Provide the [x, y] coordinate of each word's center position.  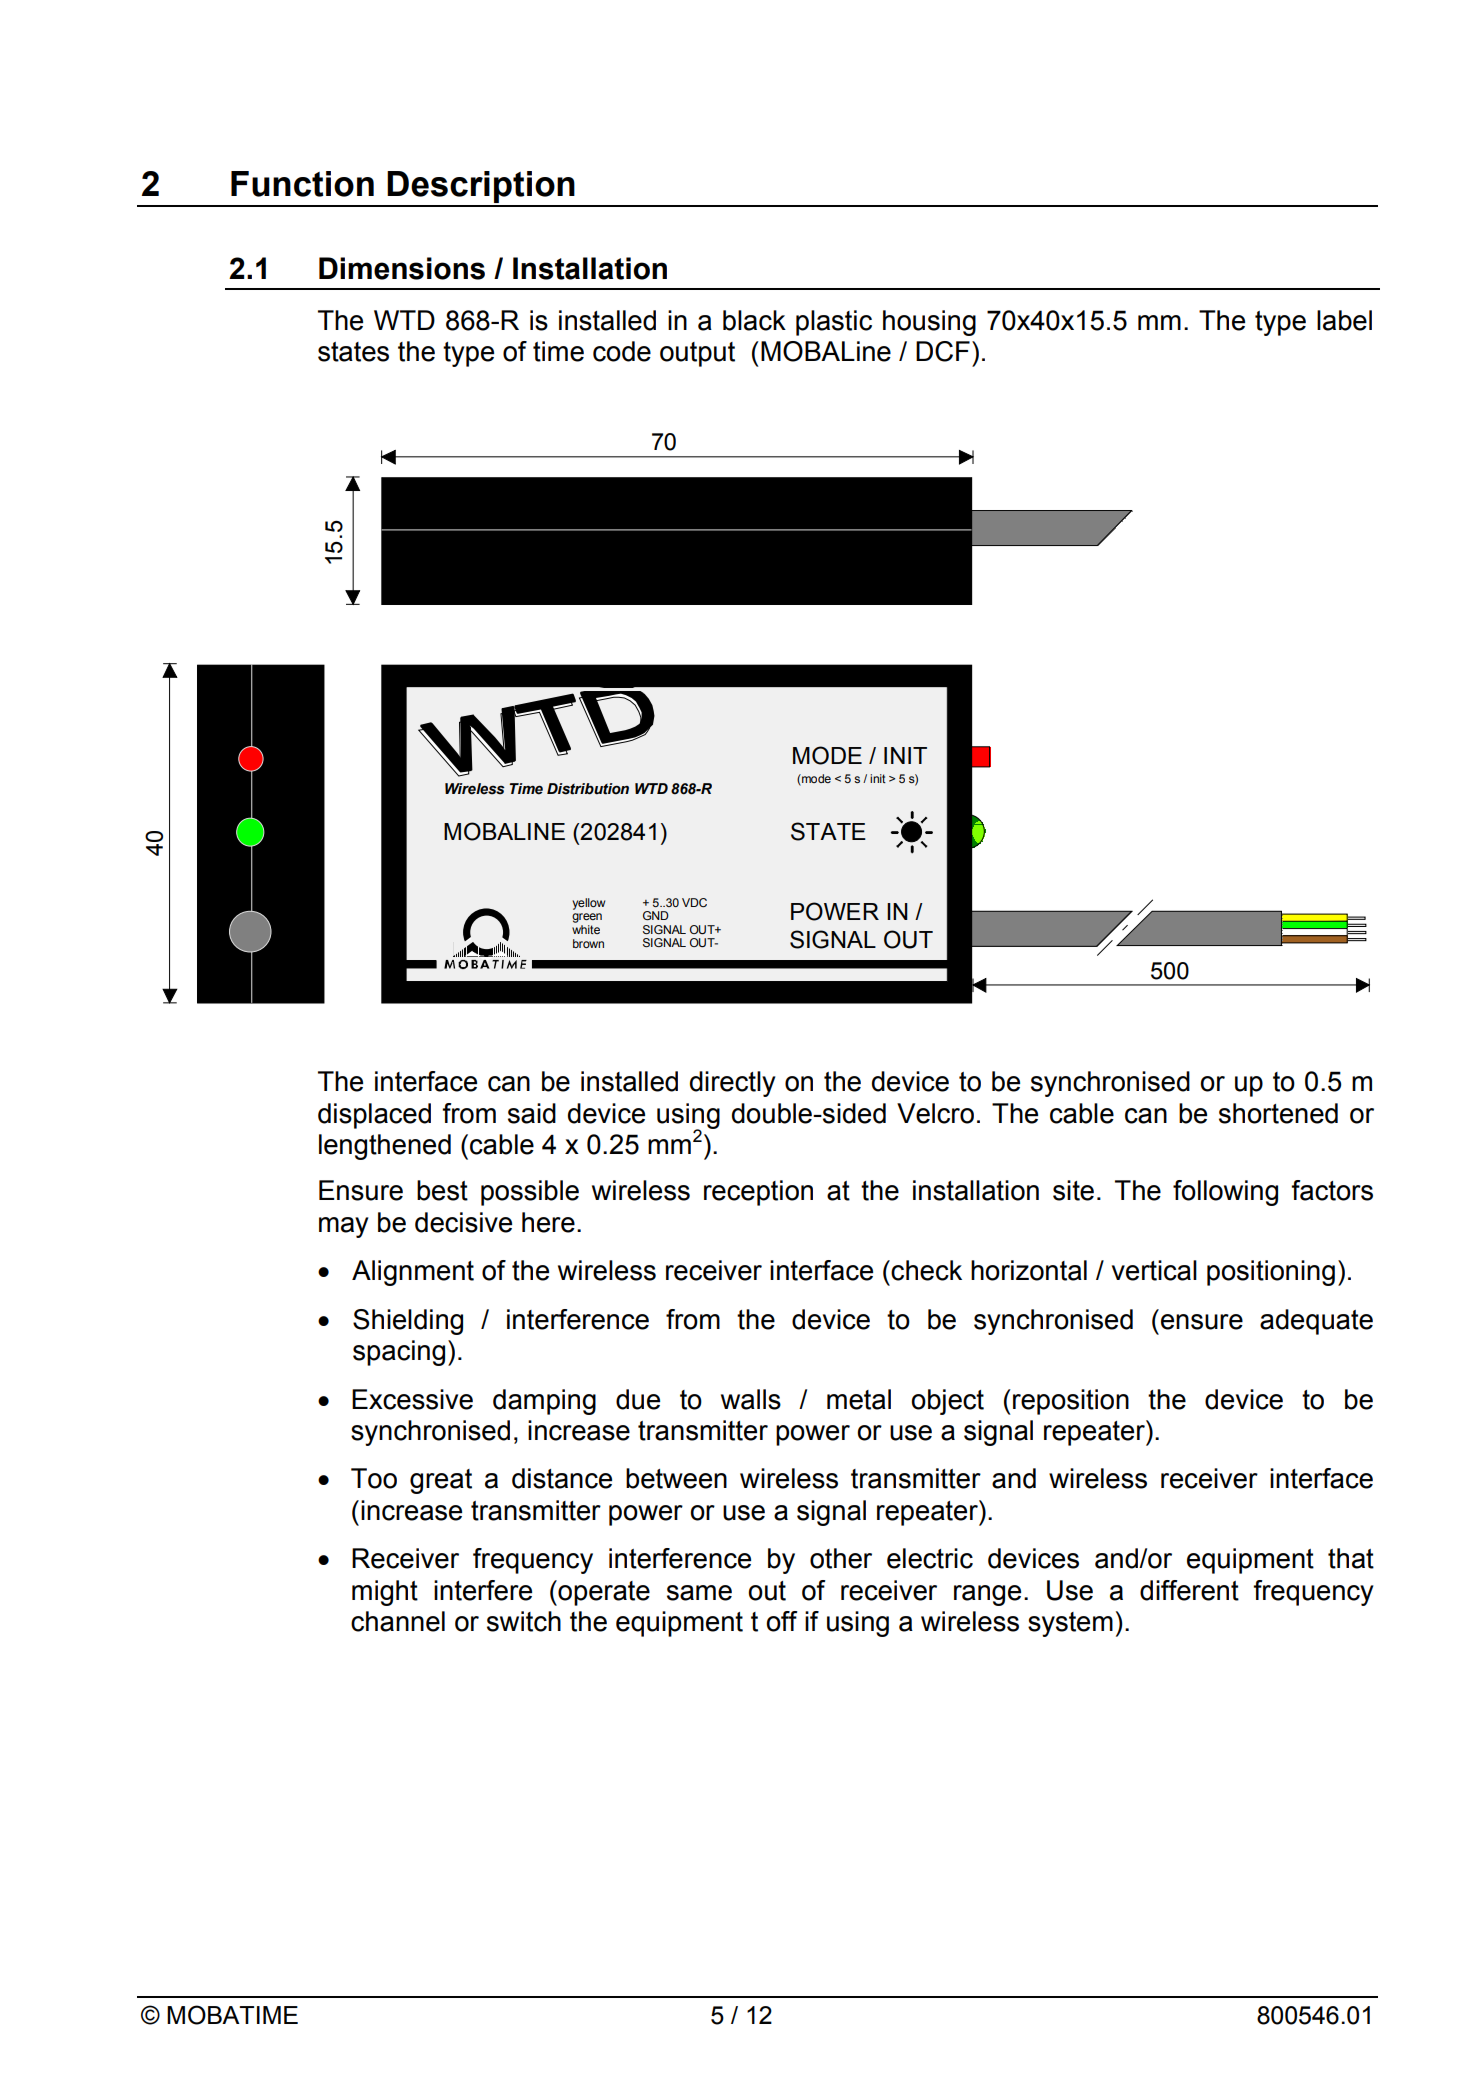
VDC [694, 902]
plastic [834, 323]
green [587, 918]
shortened [1278, 1113]
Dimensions [402, 268]
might [385, 1593]
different [1189, 1590]
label [1344, 320]
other [841, 1558]
